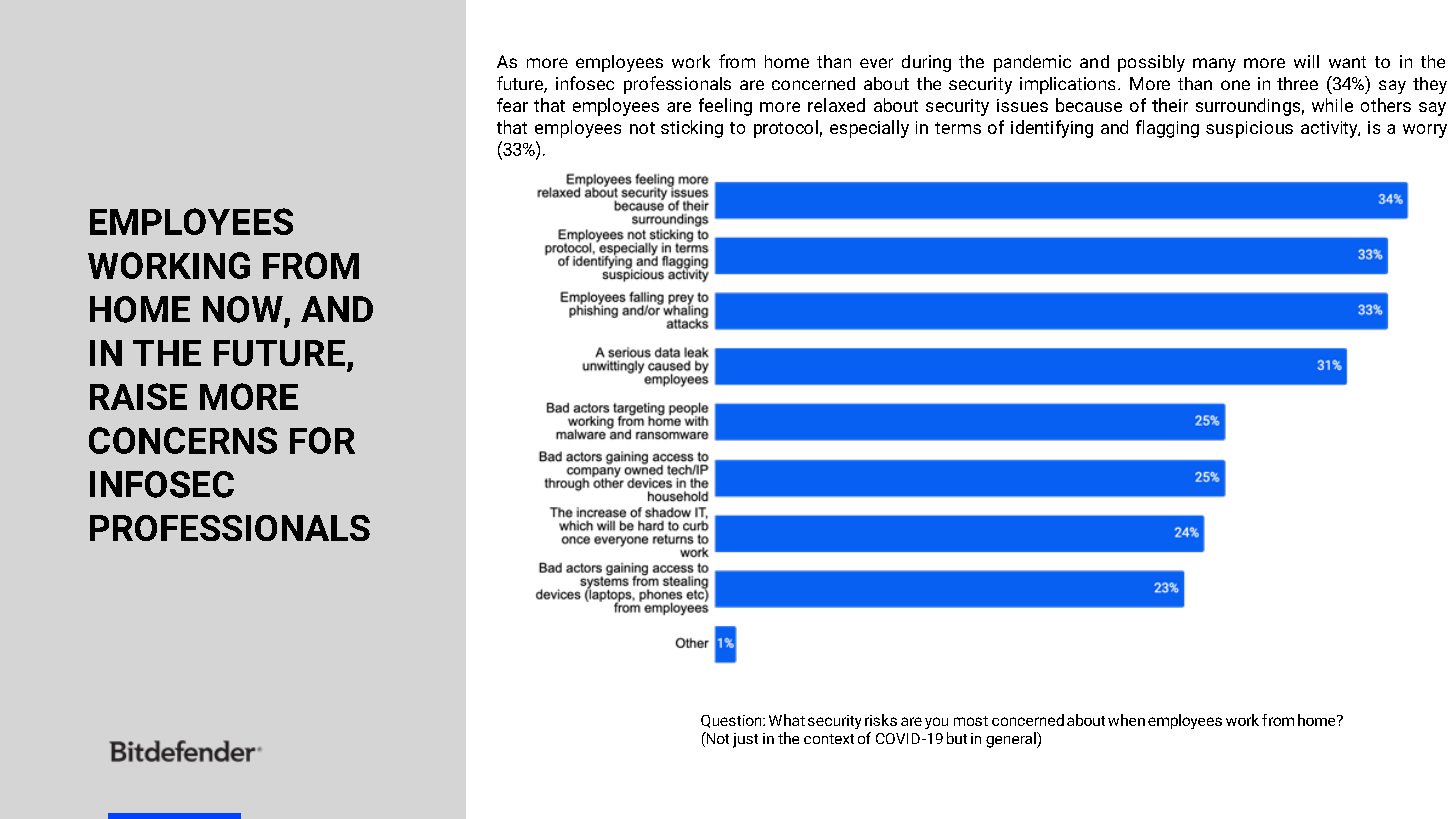 The height and width of the screenshot is (819, 1456). I want to click on three, so click(1297, 83).
